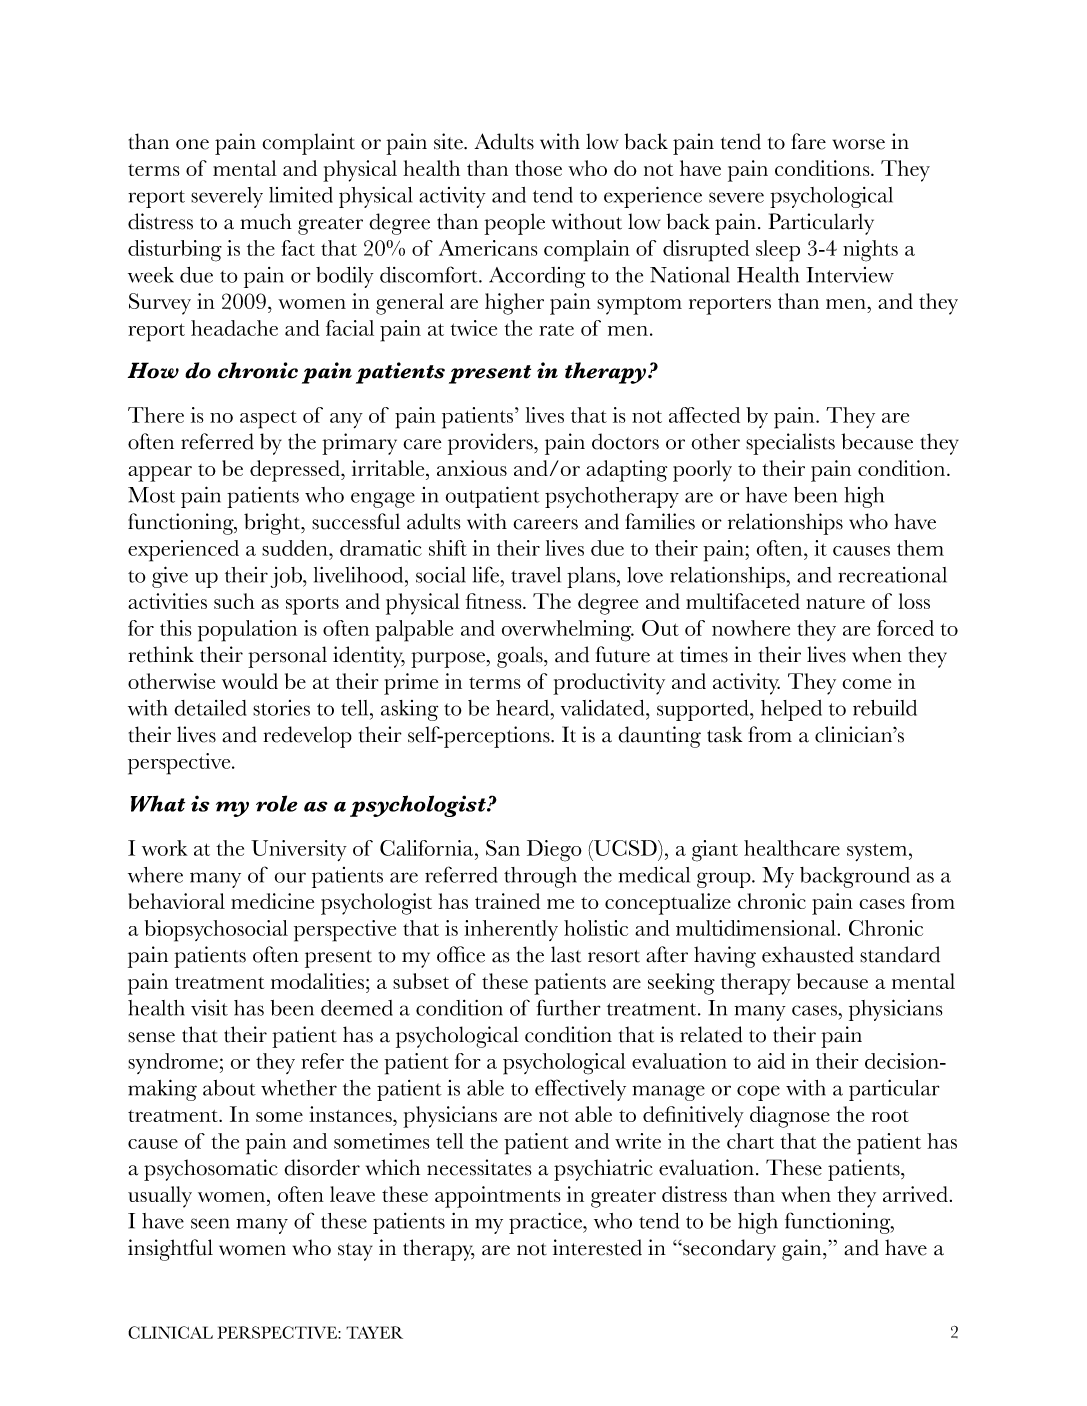  I want to click on detailed, so click(210, 708).
